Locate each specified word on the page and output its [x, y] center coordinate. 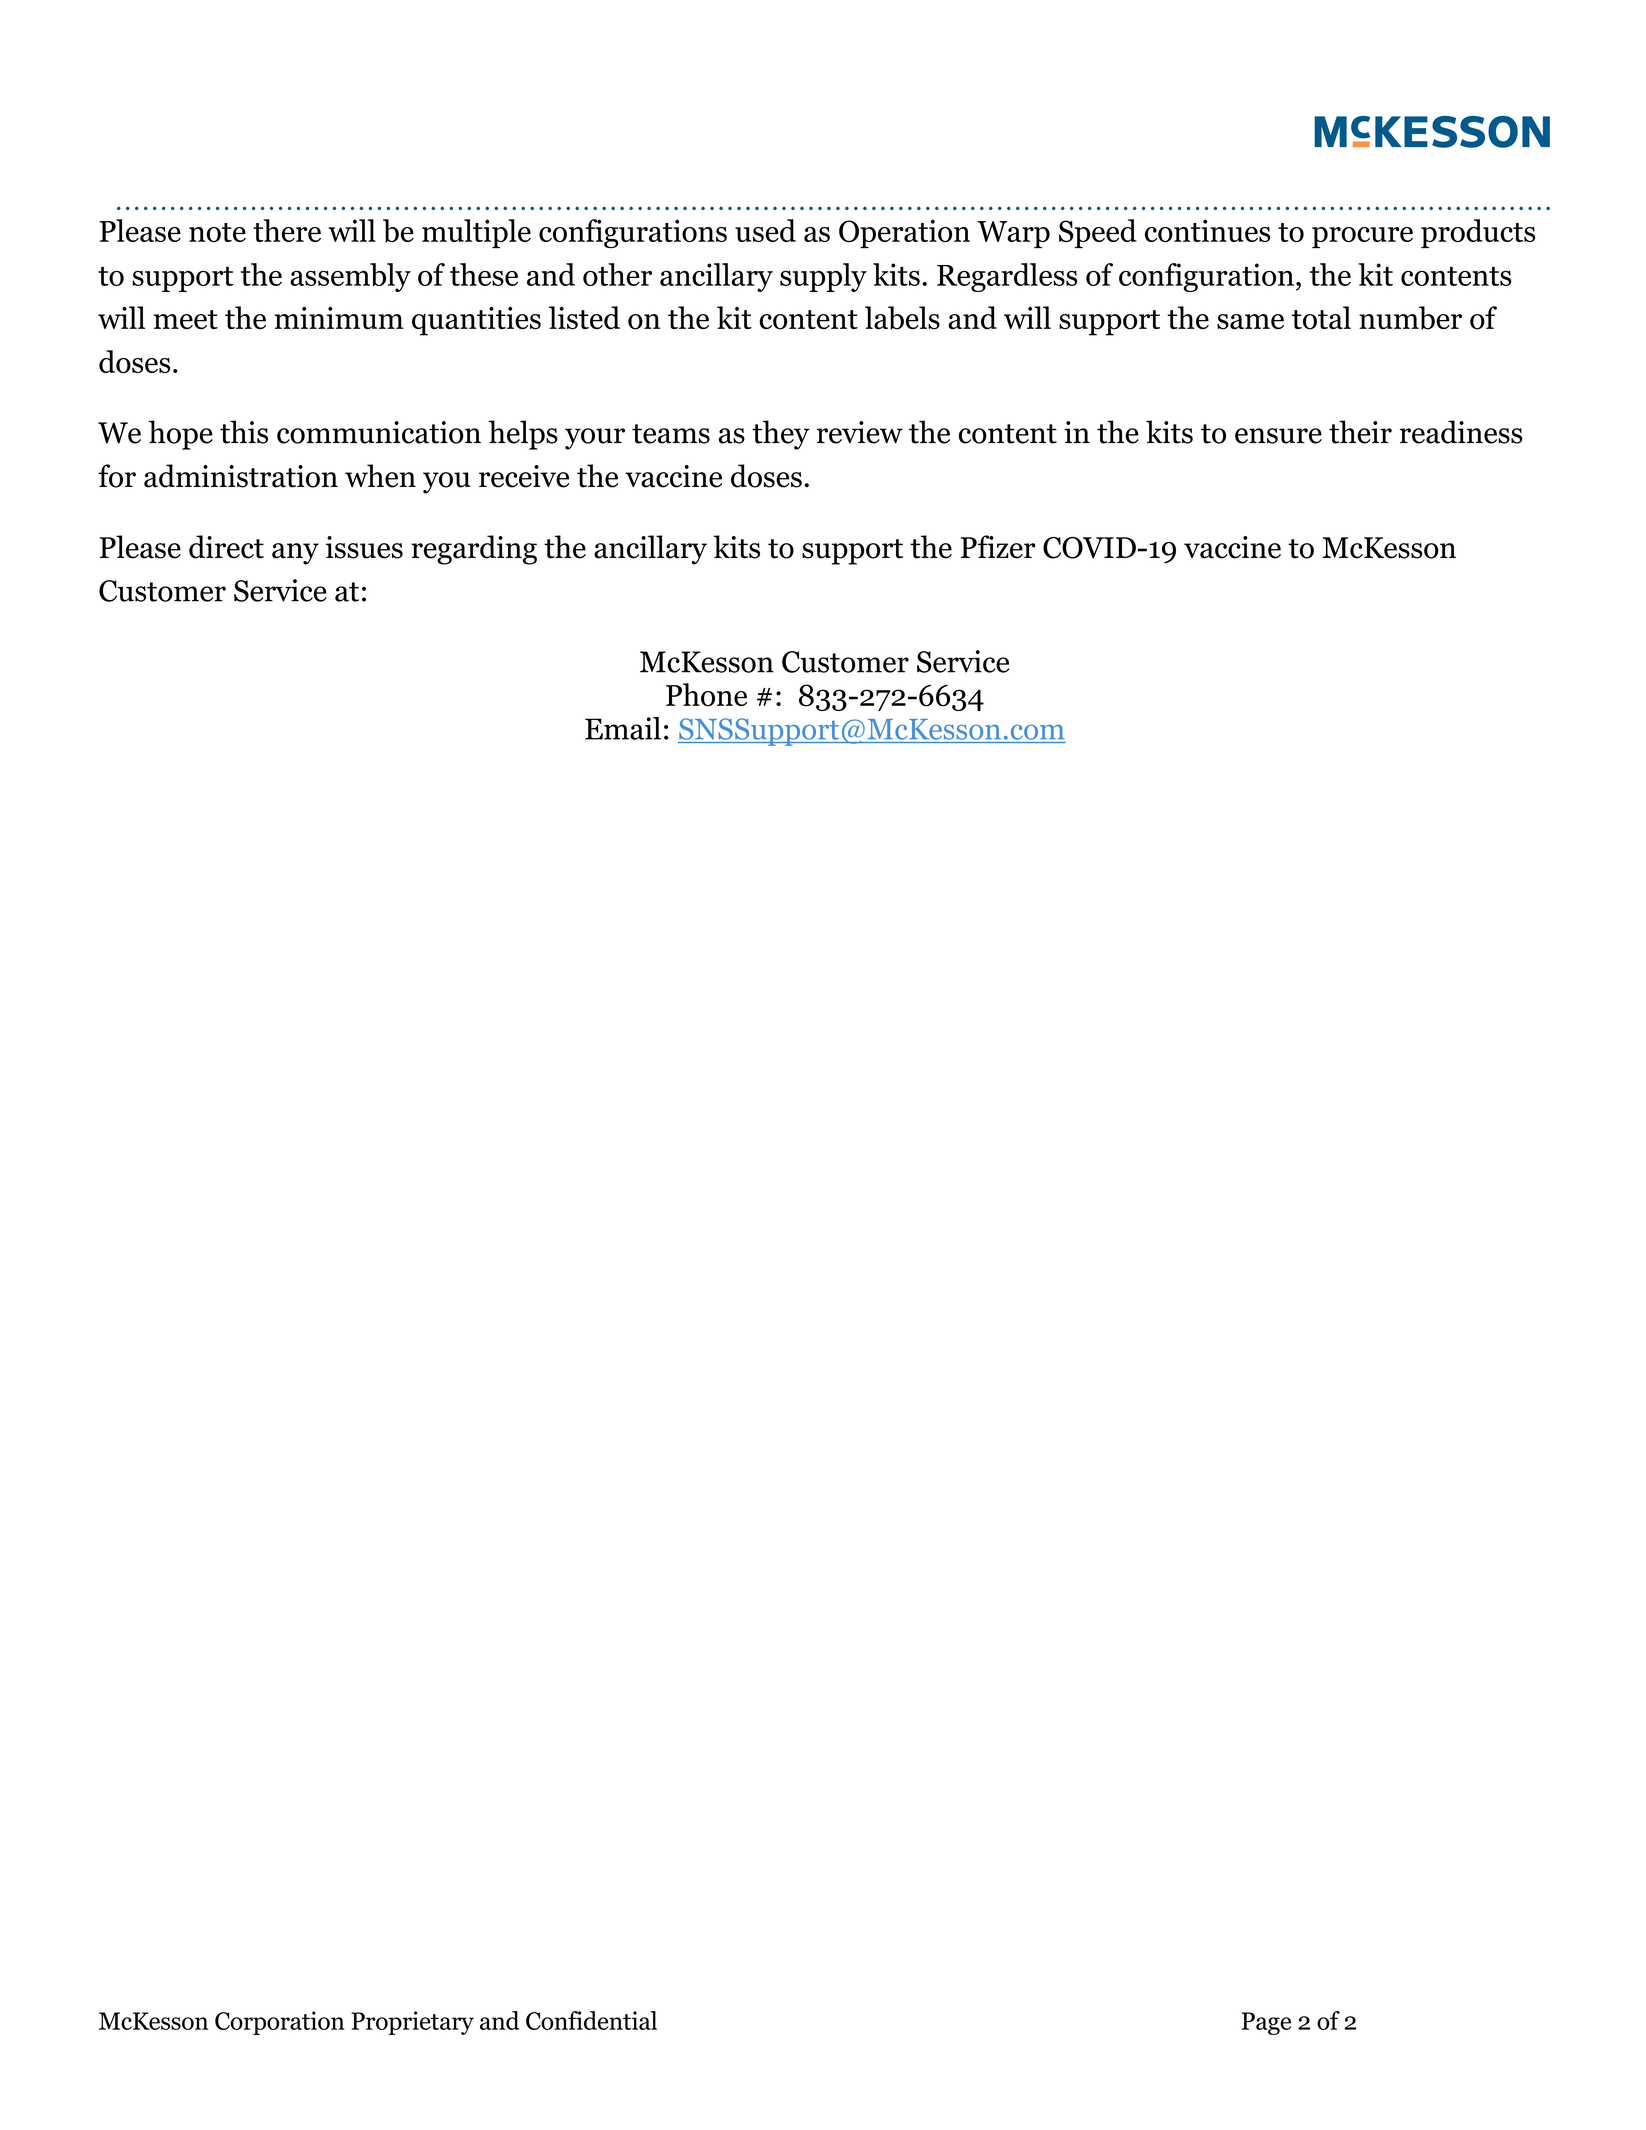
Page [1266, 2023]
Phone [706, 695]
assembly [350, 277]
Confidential [591, 2020]
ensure [1278, 436]
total [1321, 318]
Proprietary [412, 2023]
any [295, 554]
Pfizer [998, 547]
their [1360, 432]
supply [823, 277]
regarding [474, 550]
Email [623, 728]
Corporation [280, 2023]
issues [364, 547]
